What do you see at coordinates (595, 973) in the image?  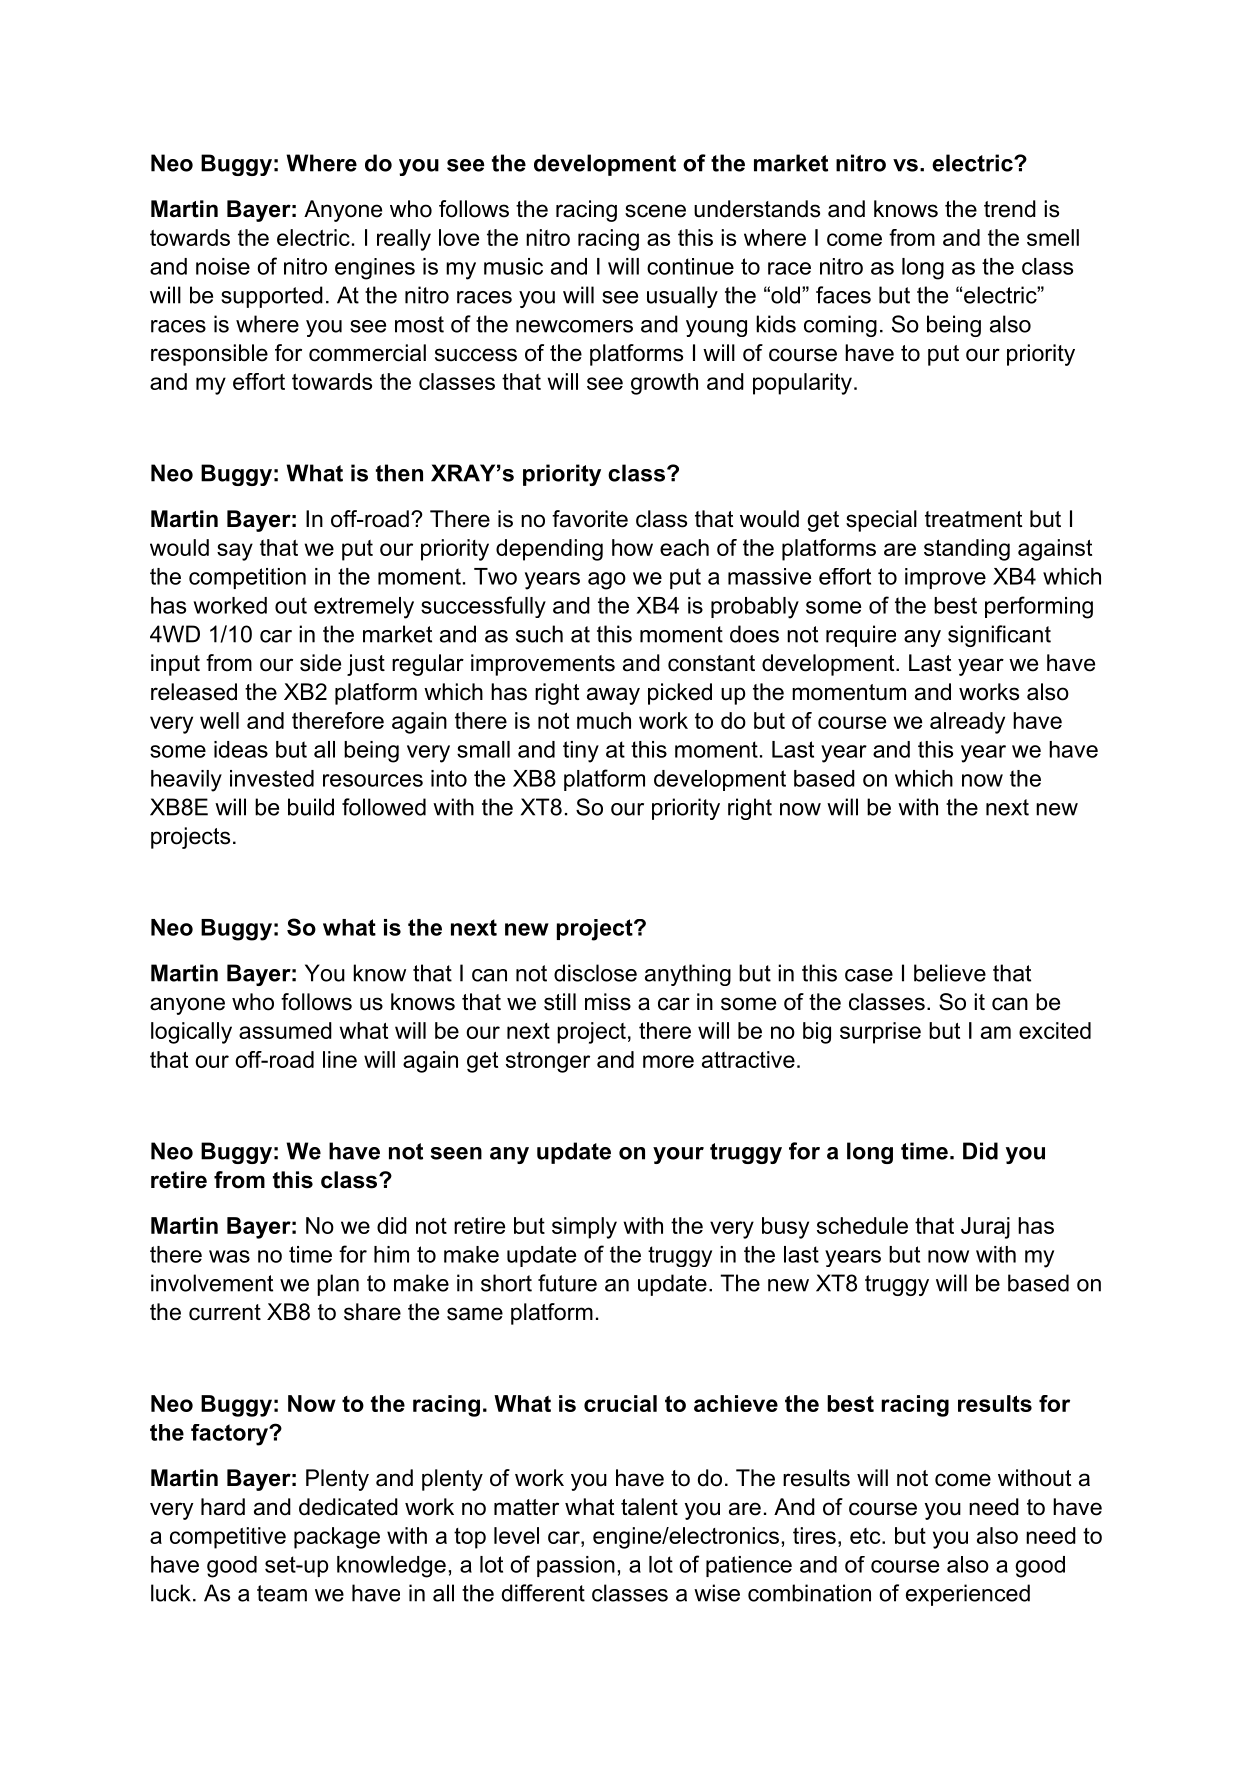 I see `disclose` at bounding box center [595, 973].
